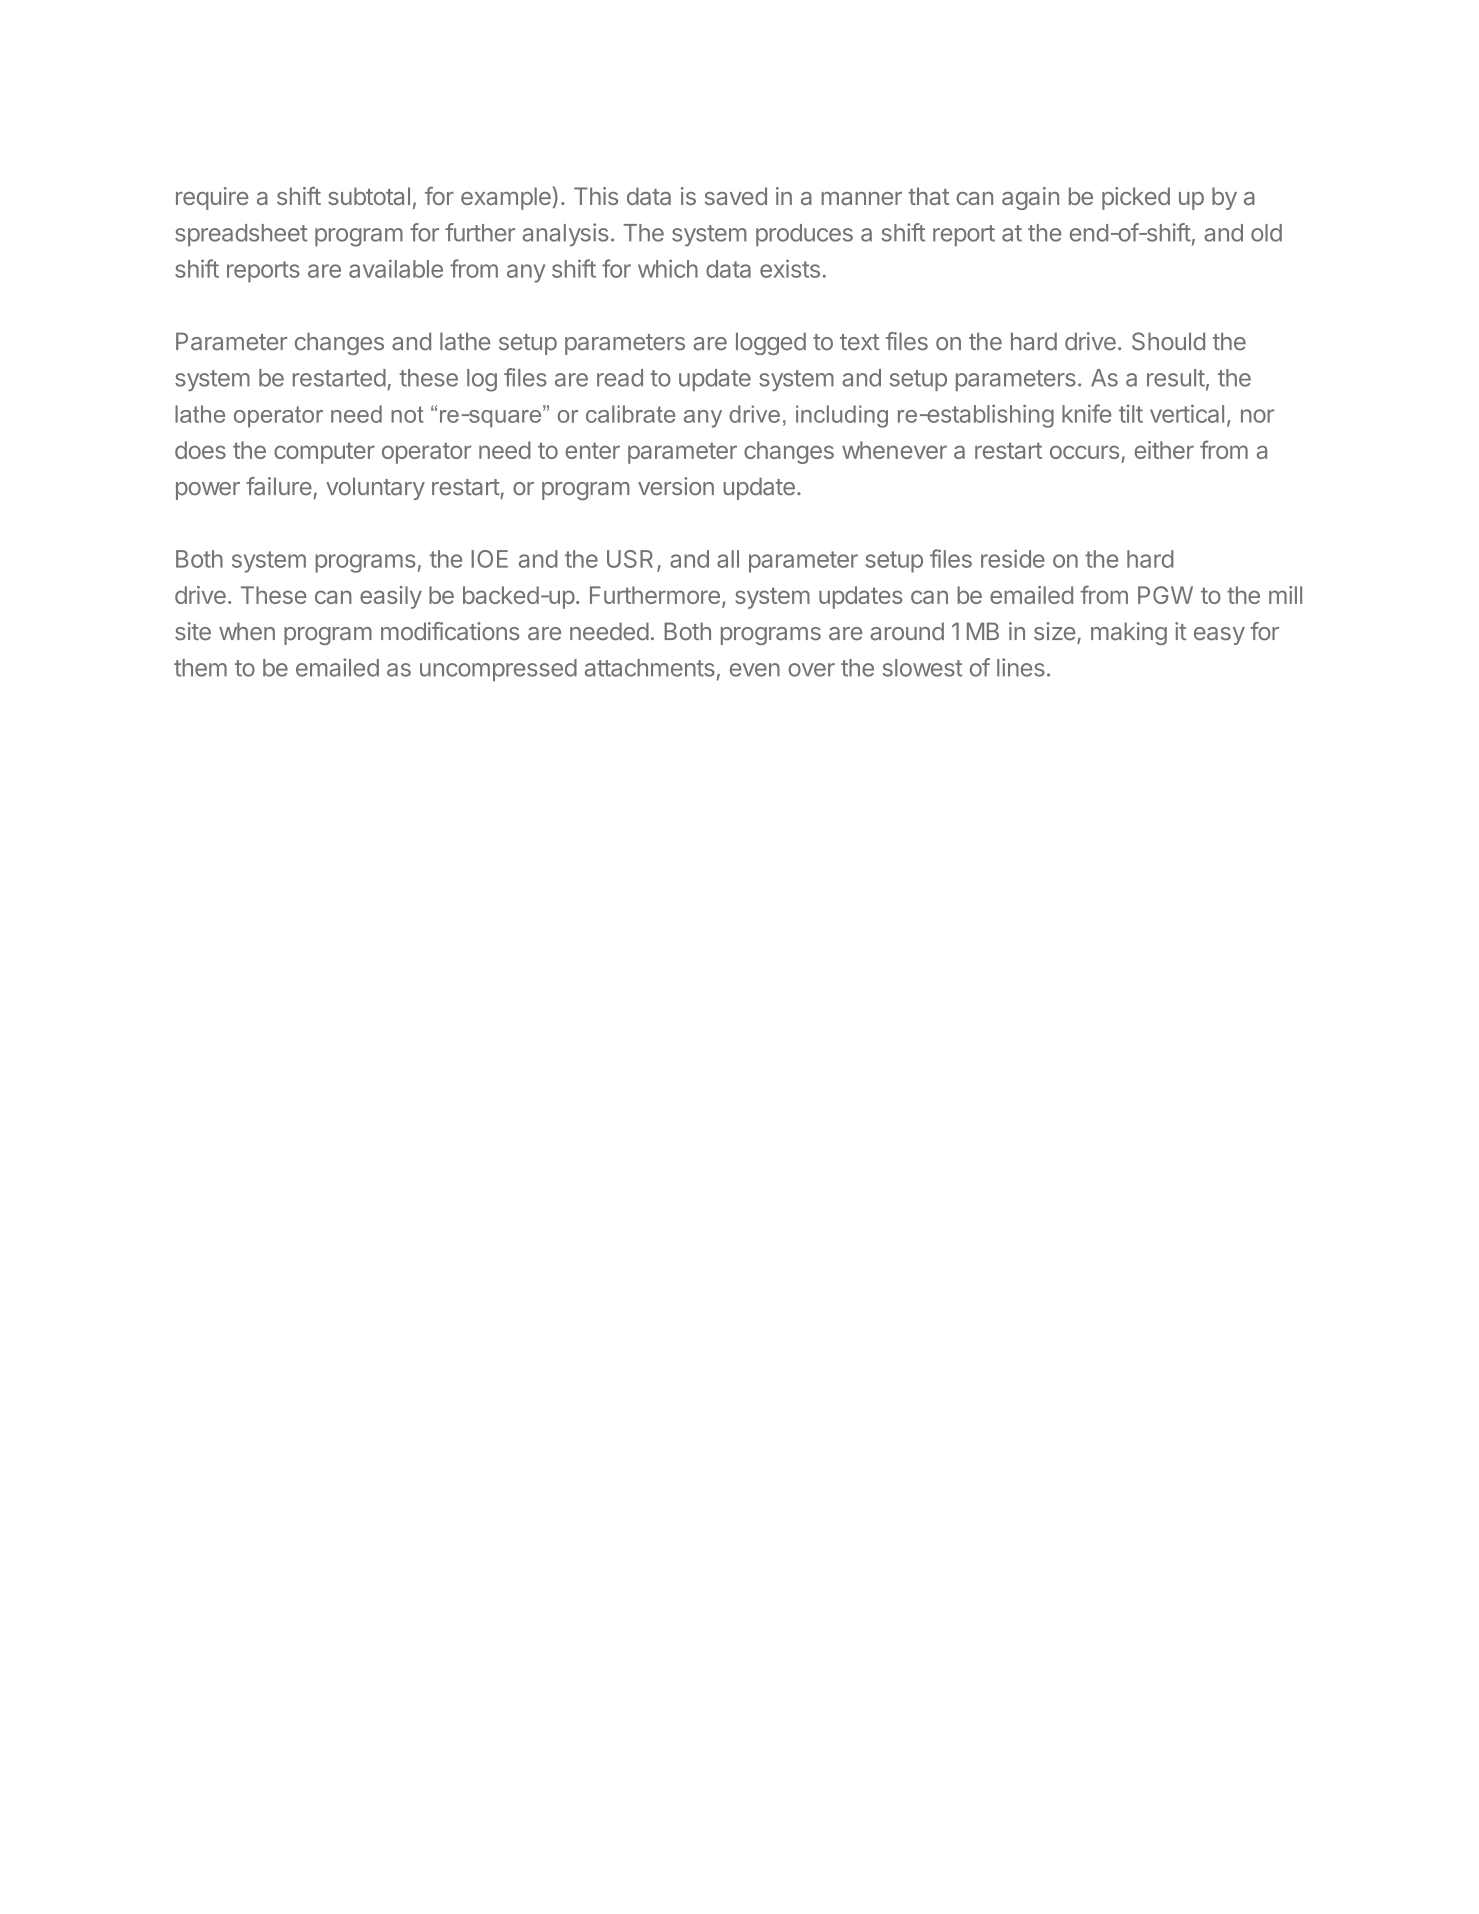 This screenshot has width=1479, height=1914. What do you see at coordinates (1136, 198) in the screenshot?
I see `picked` at bounding box center [1136, 198].
